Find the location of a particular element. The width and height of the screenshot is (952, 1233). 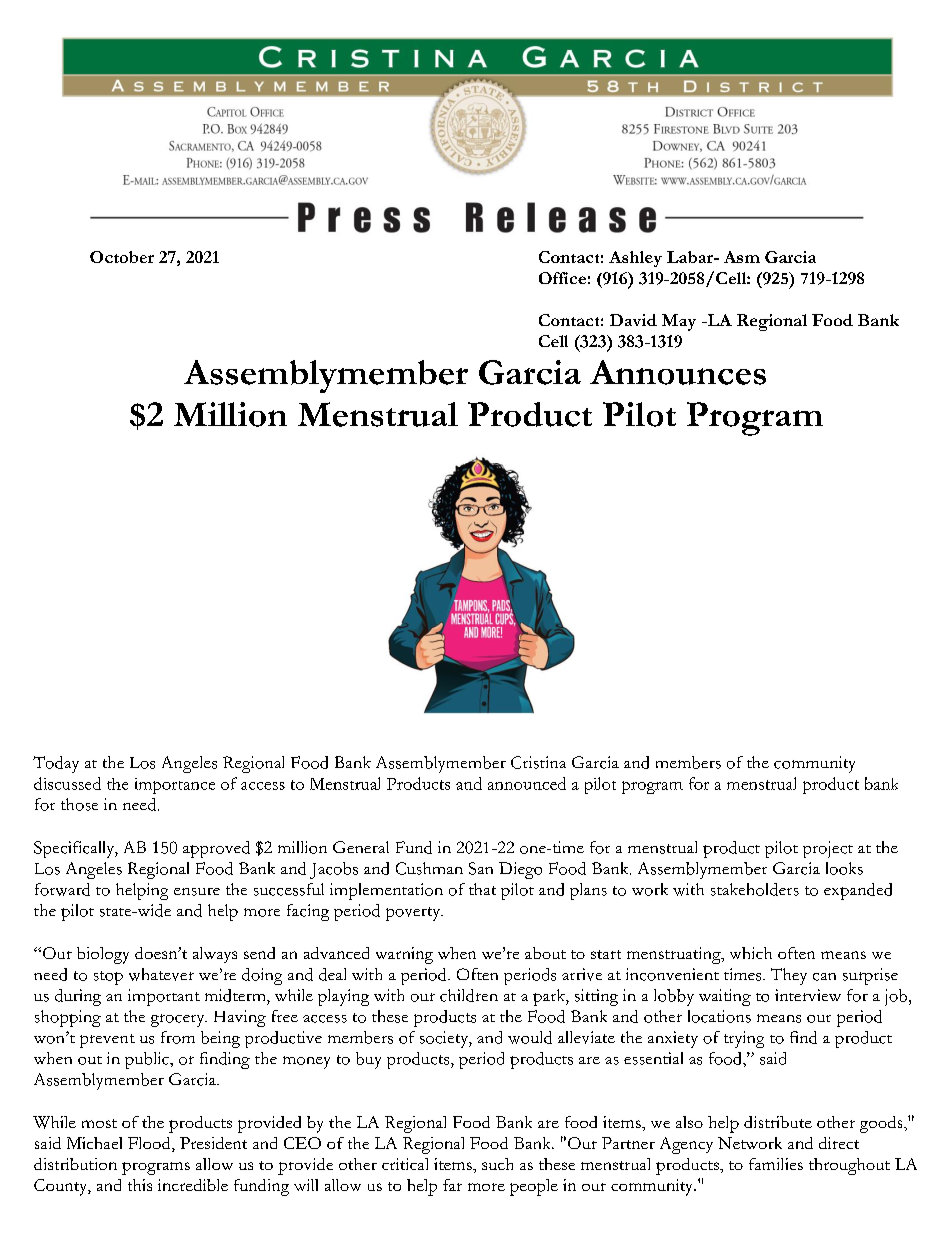

importance is located at coordinates (175, 786).
